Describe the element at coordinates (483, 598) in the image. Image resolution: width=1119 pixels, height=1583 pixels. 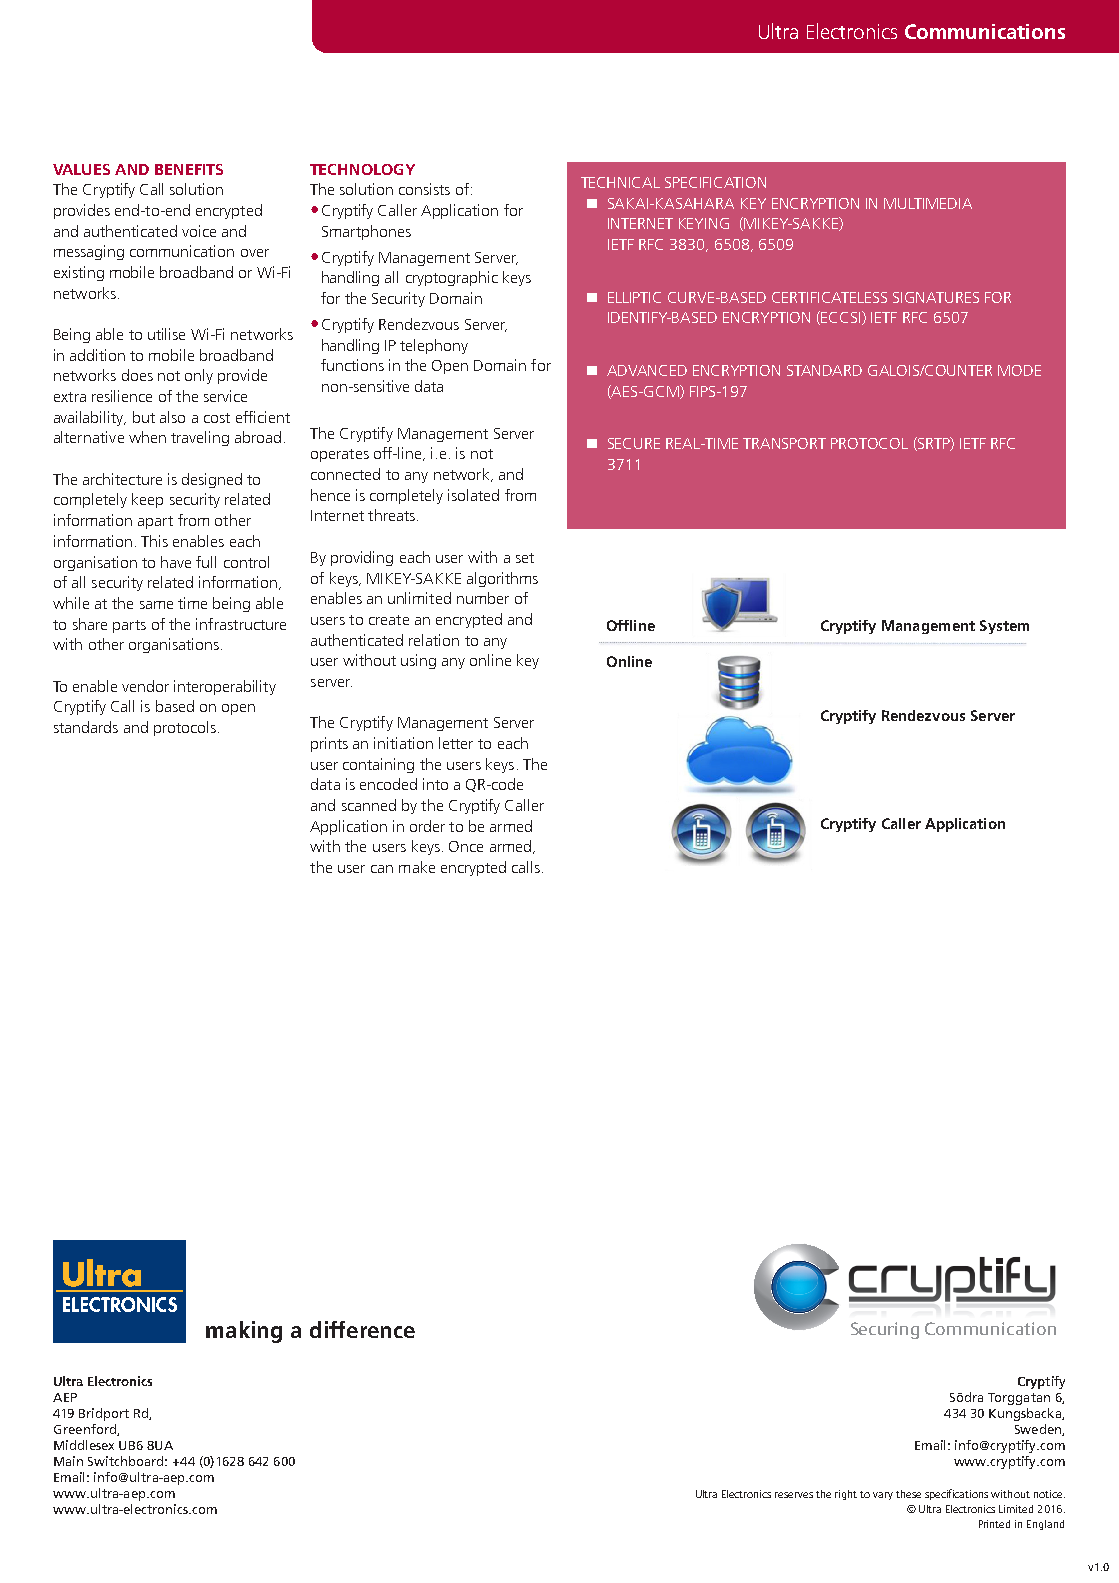
I see `number` at that location.
